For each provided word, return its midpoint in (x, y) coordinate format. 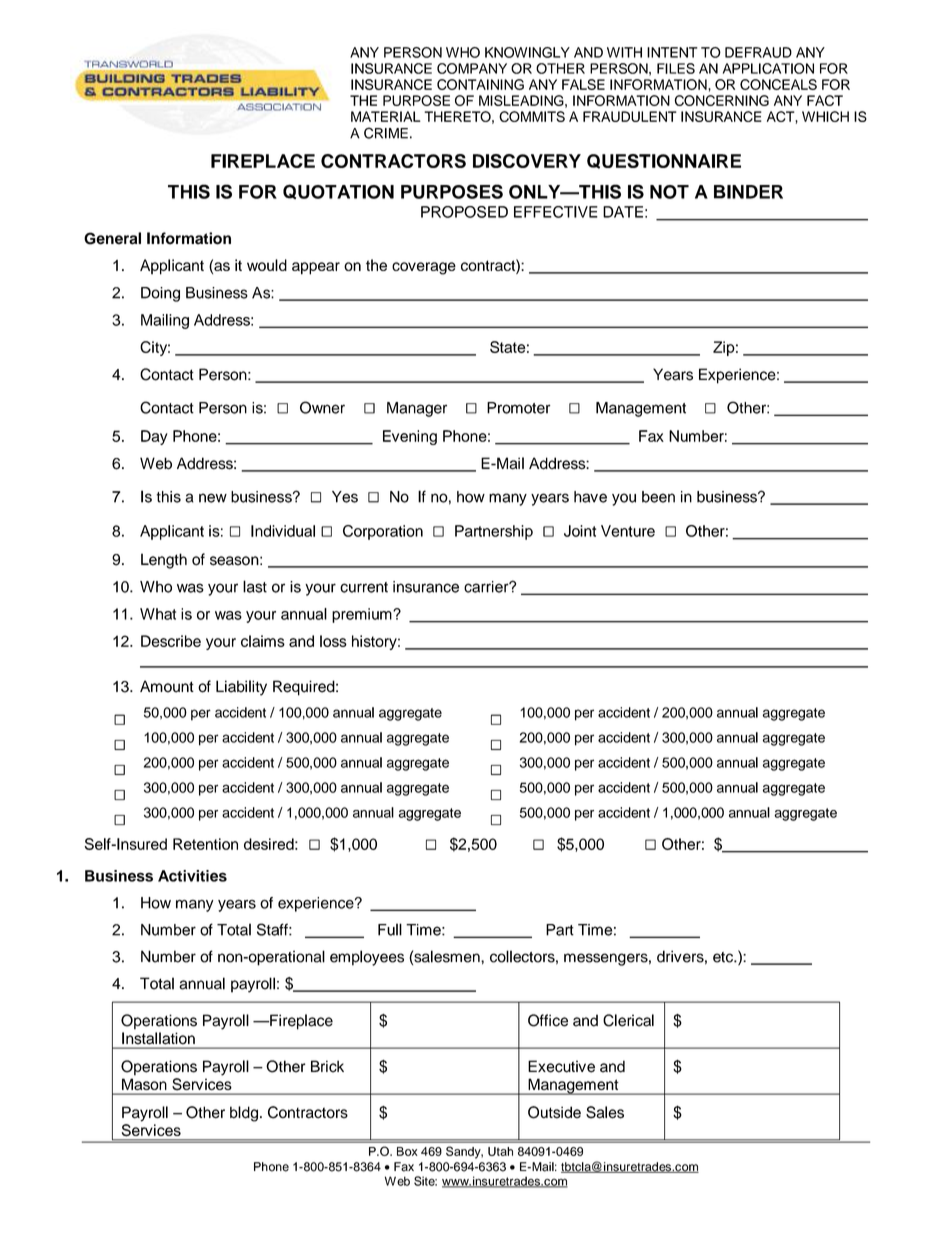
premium (363, 615)
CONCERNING (721, 100)
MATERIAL (386, 116)
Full (390, 929)
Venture (628, 531)
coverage (424, 268)
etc (724, 957)
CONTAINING (480, 84)
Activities (192, 876)
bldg (244, 1114)
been (658, 497)
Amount (167, 686)
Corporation (383, 532)
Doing (160, 294)
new (213, 498)
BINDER (748, 192)
